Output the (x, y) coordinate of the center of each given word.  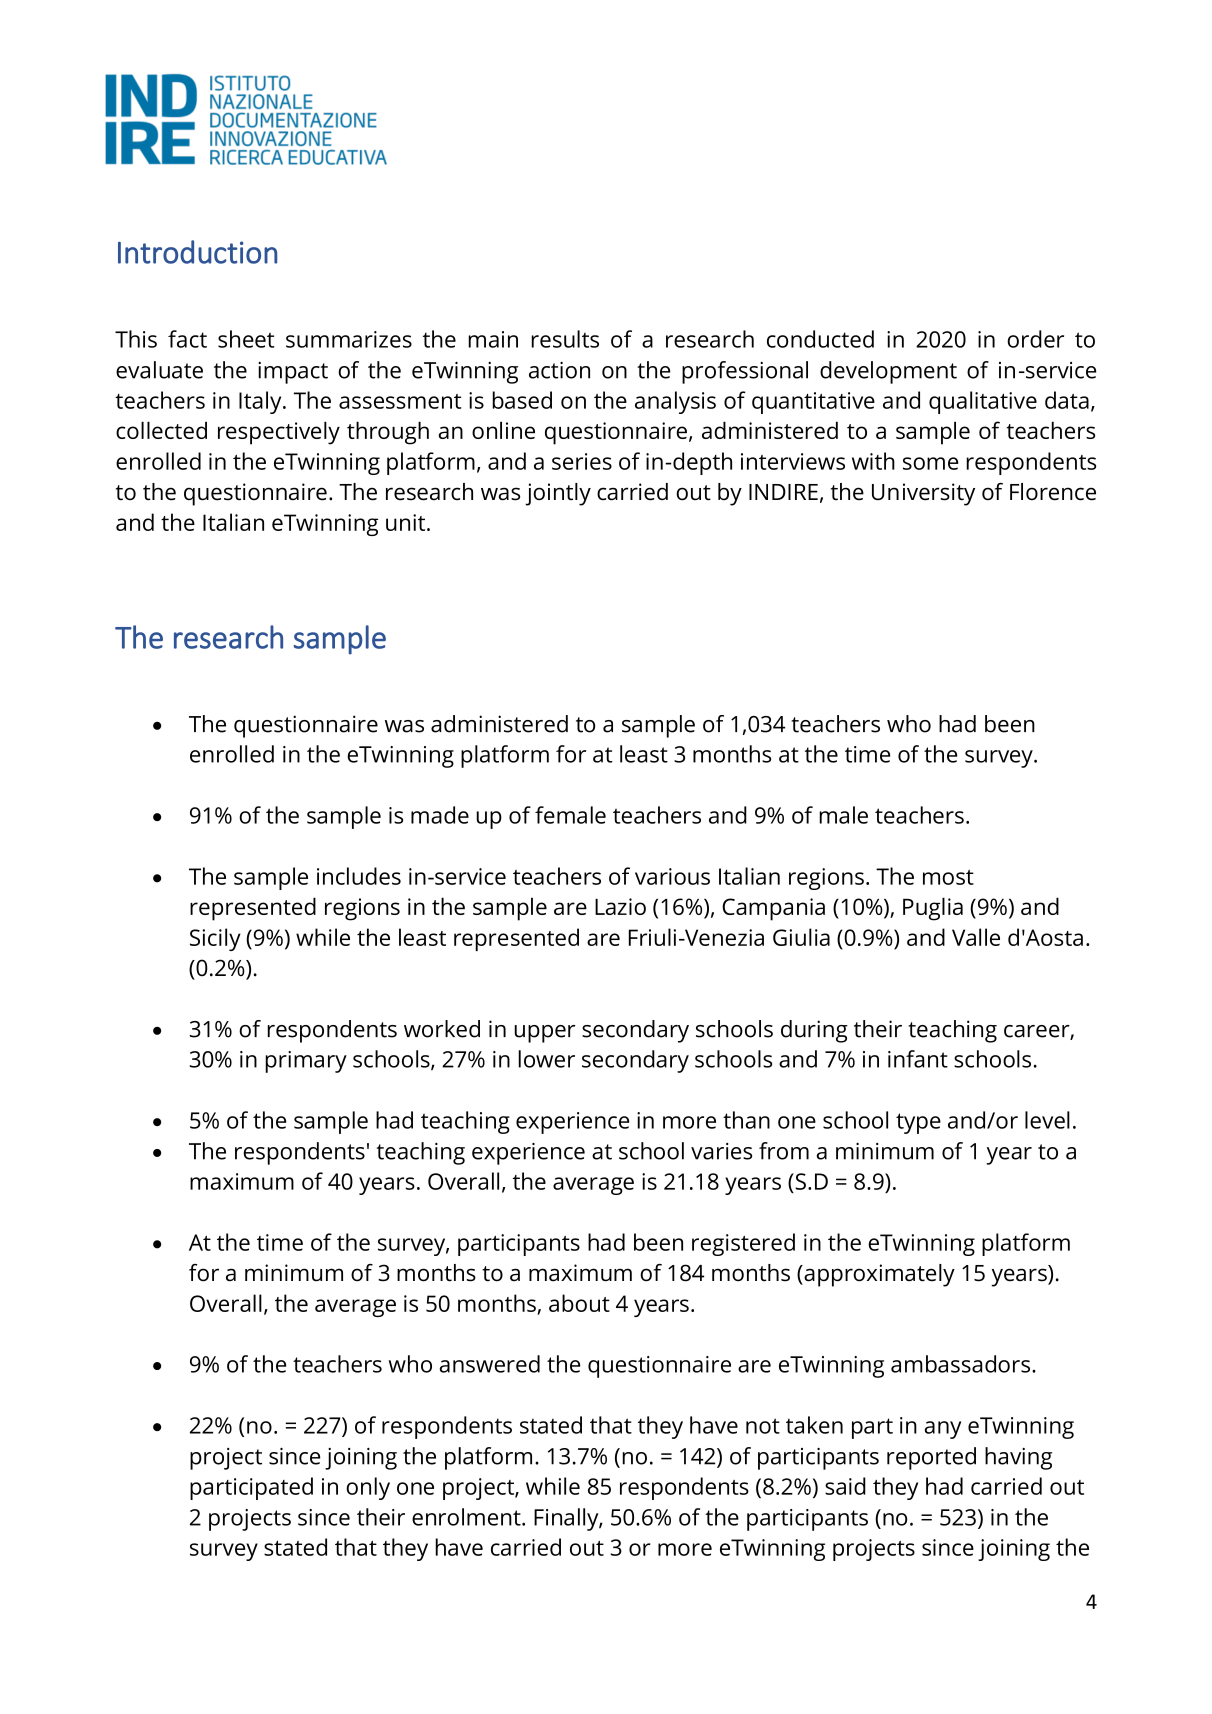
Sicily (215, 939)
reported (931, 1458)
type (918, 1123)
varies (721, 1151)
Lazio (620, 906)
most (948, 877)
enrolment (467, 1517)
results (565, 339)
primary (306, 1062)
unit (407, 522)
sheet (246, 339)
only (368, 1488)
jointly (558, 494)
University (923, 494)
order (1035, 339)
